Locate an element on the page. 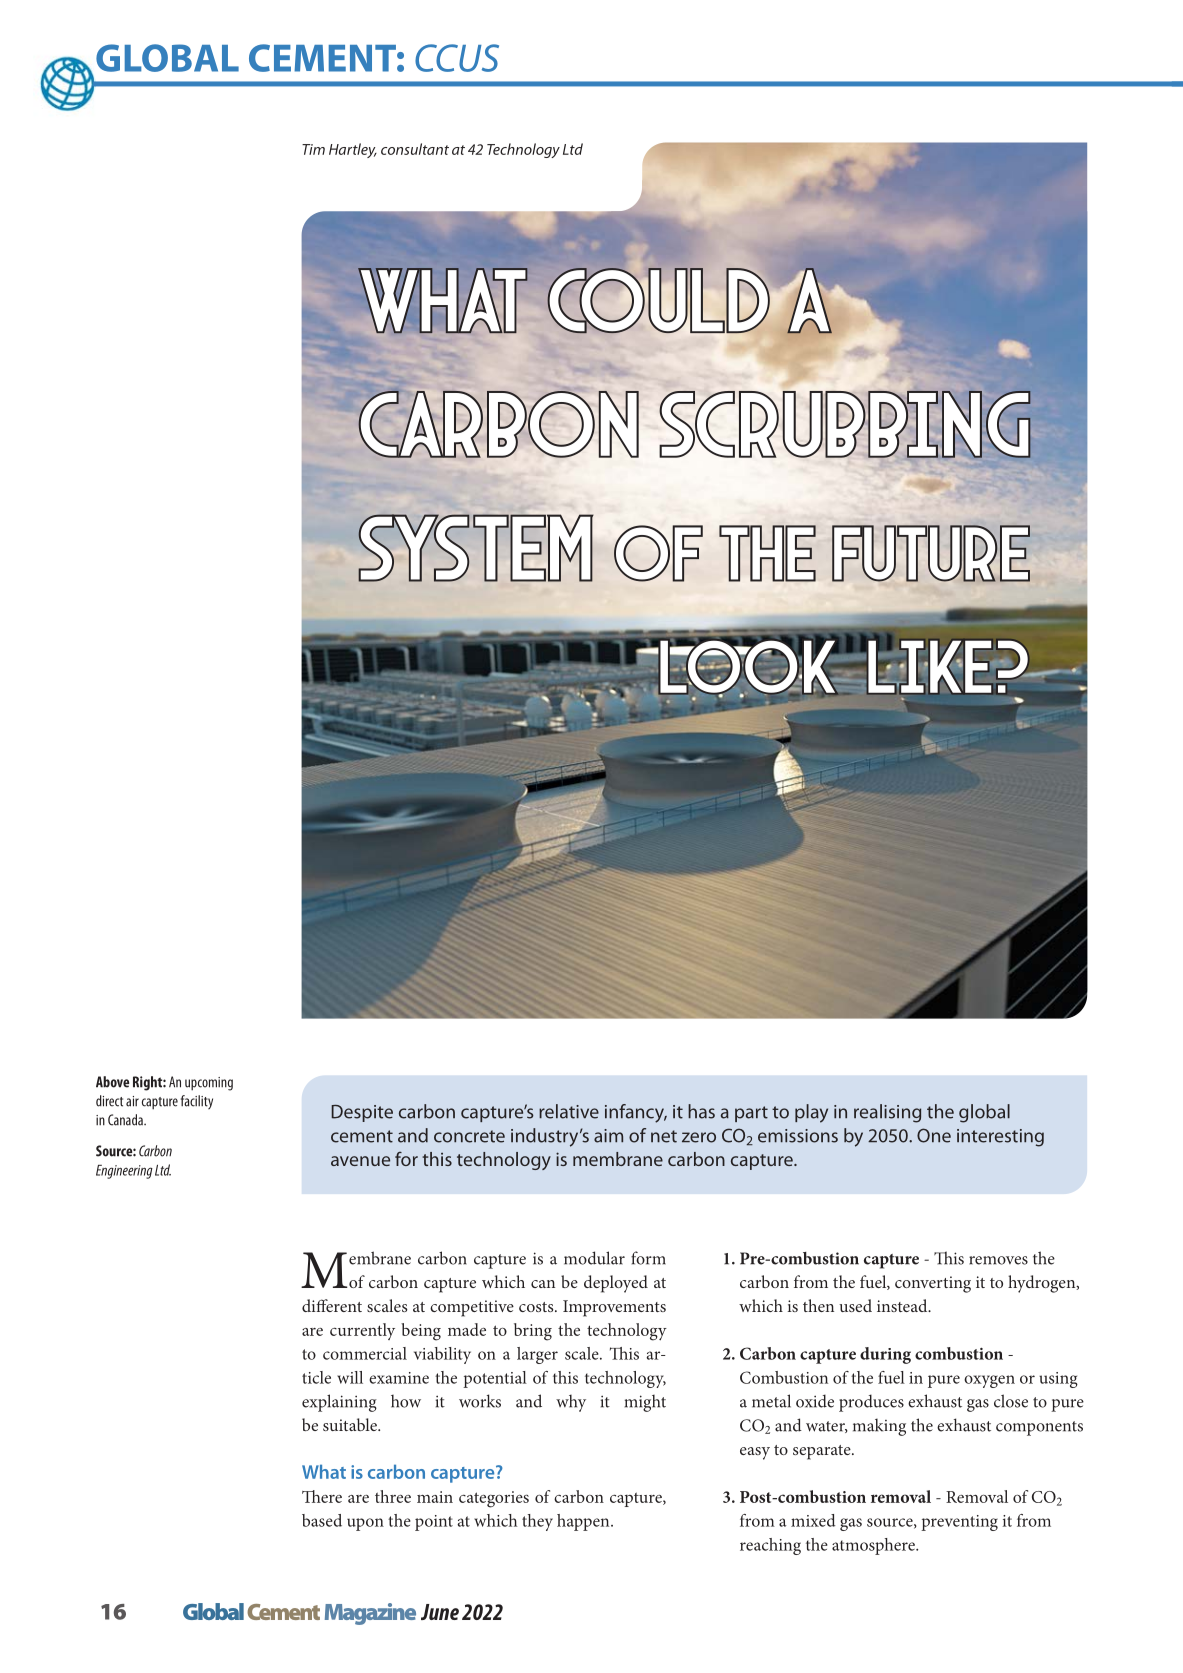 The image size is (1183, 1673). relative is located at coordinates (569, 1111).
